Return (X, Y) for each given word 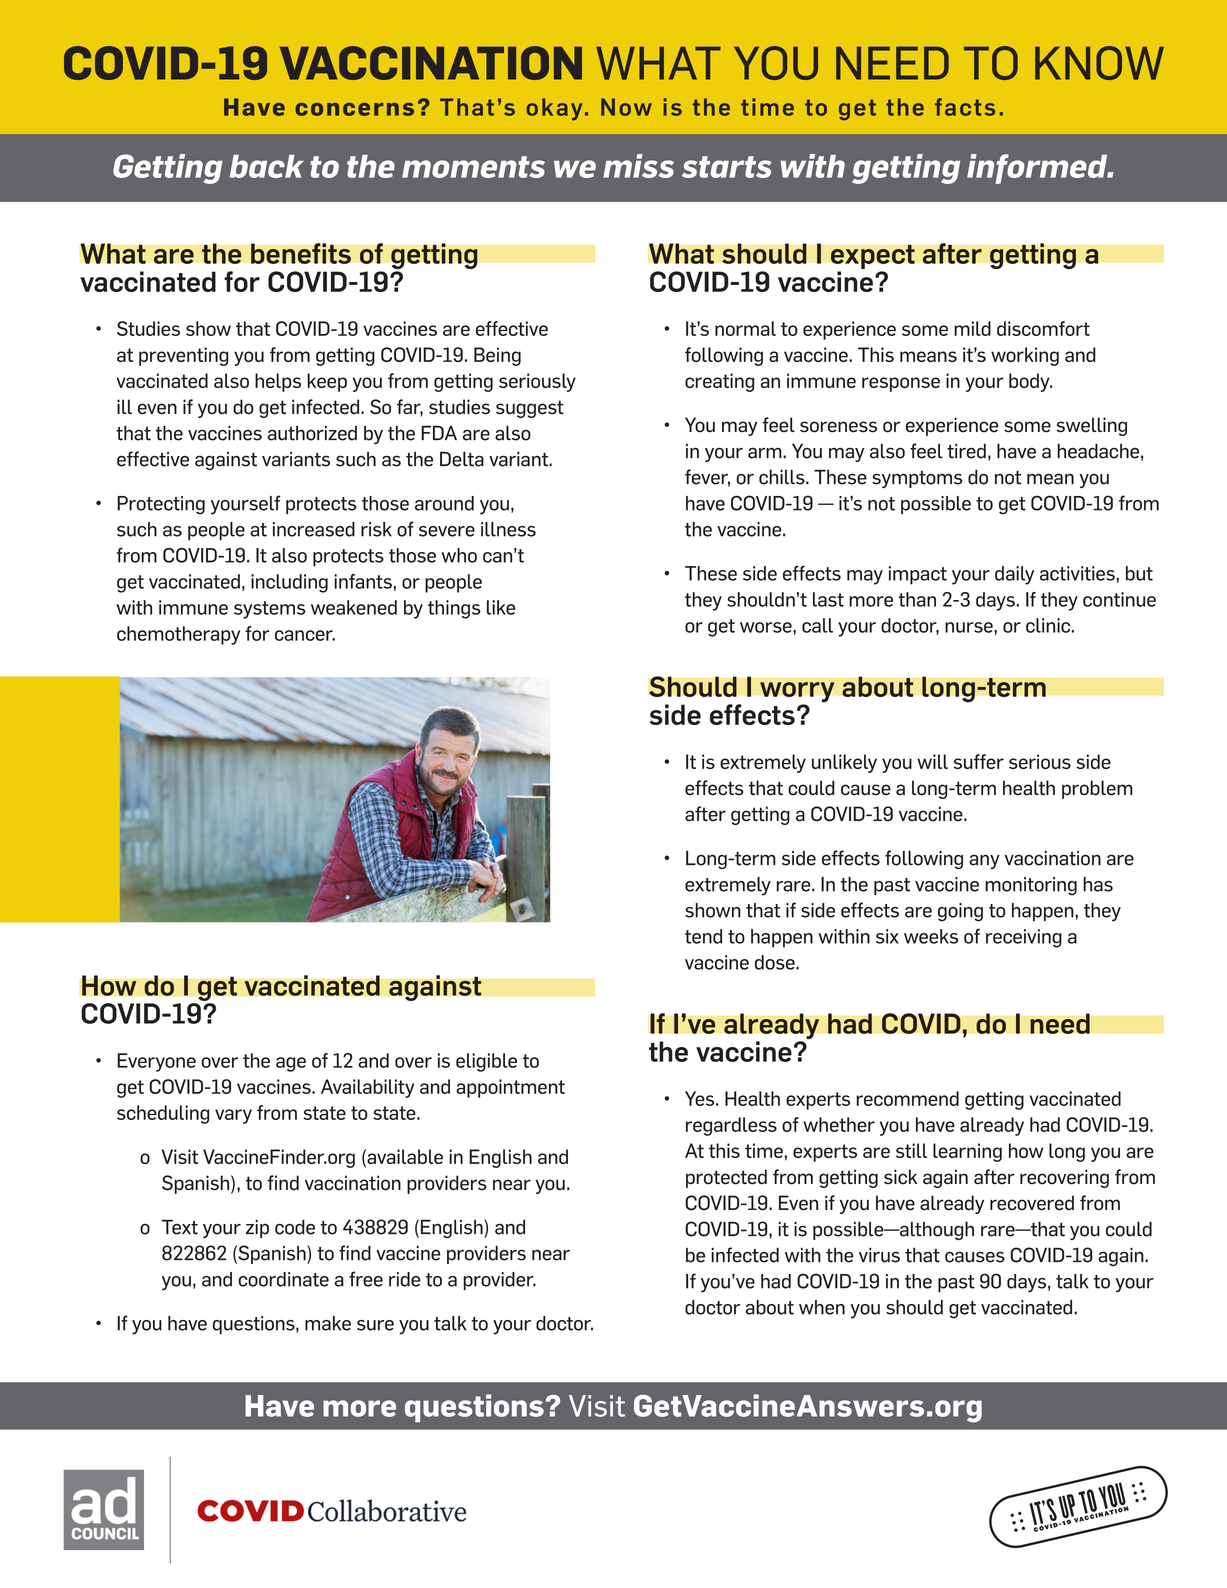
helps (278, 382)
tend (703, 936)
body (1030, 382)
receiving (1024, 938)
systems (270, 610)
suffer (979, 761)
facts (965, 107)
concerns (355, 109)
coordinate (284, 1279)
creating (719, 382)
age (291, 1064)
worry (797, 693)
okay (554, 109)
